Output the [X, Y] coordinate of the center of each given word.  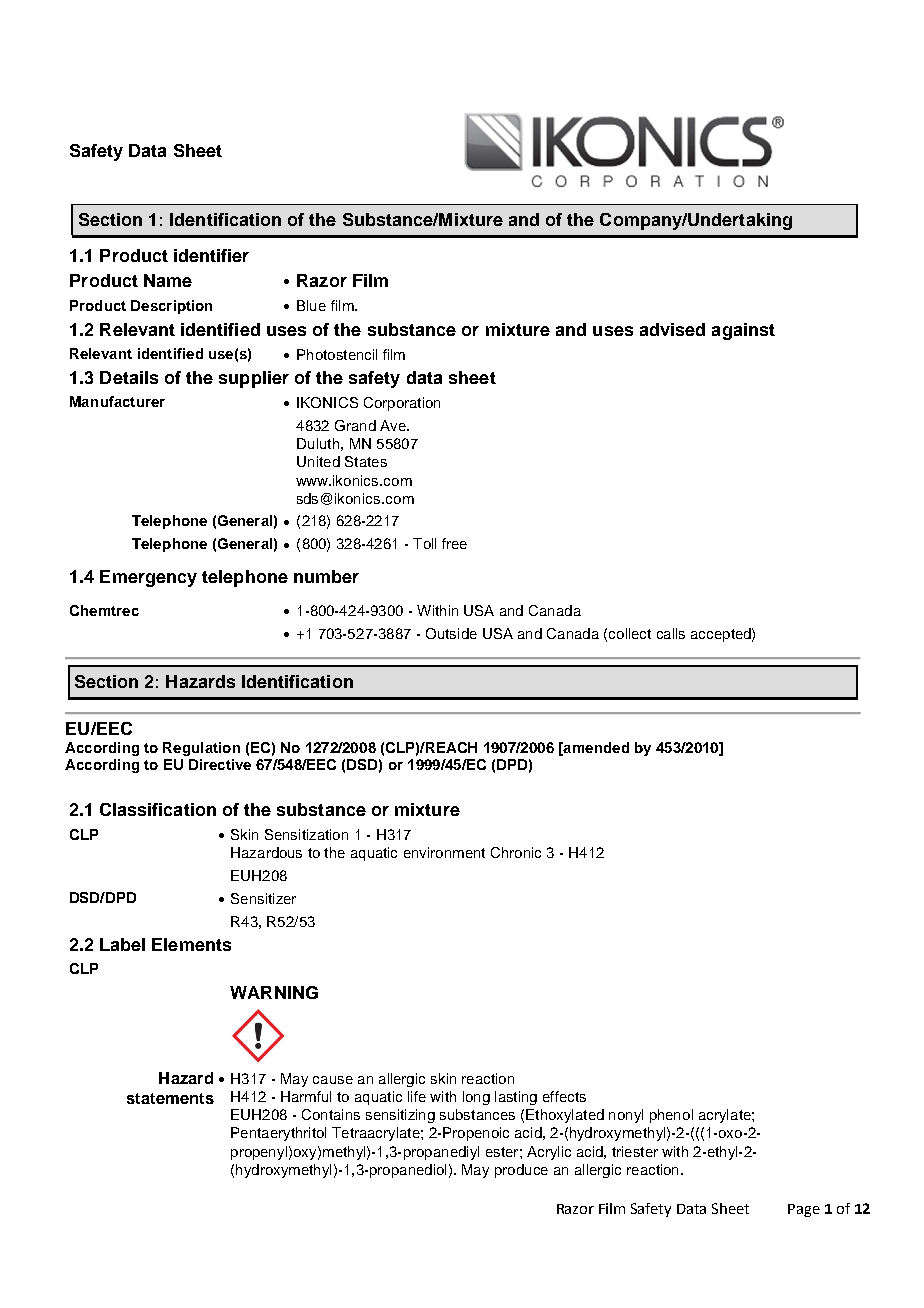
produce [521, 1171]
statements [170, 1098]
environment [444, 852]
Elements [191, 944]
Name [168, 280]
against [743, 331]
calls [671, 633]
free [454, 543]
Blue [311, 305]
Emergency [148, 578]
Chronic [516, 852]
